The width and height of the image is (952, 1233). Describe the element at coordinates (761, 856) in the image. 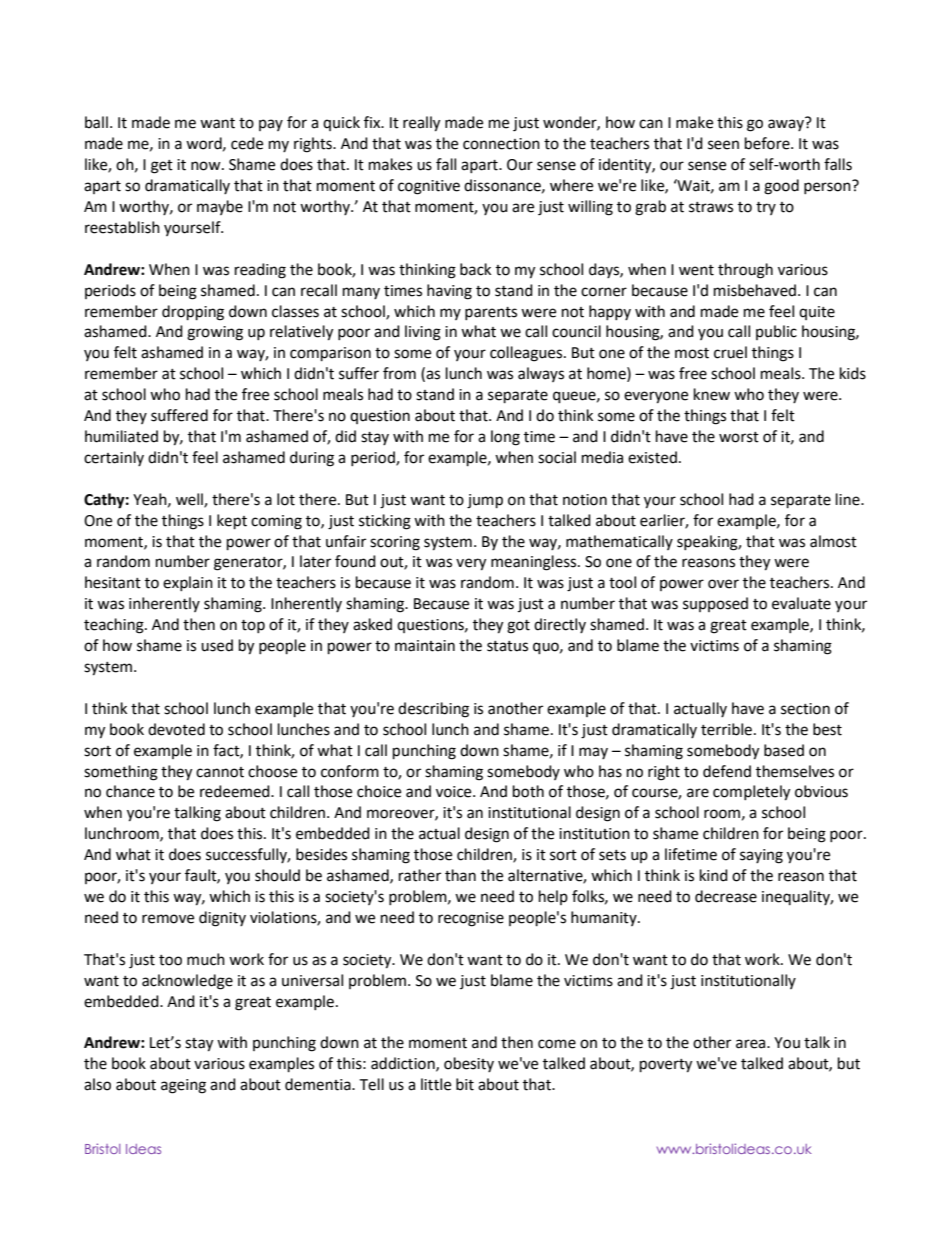

I see `saying` at that location.
